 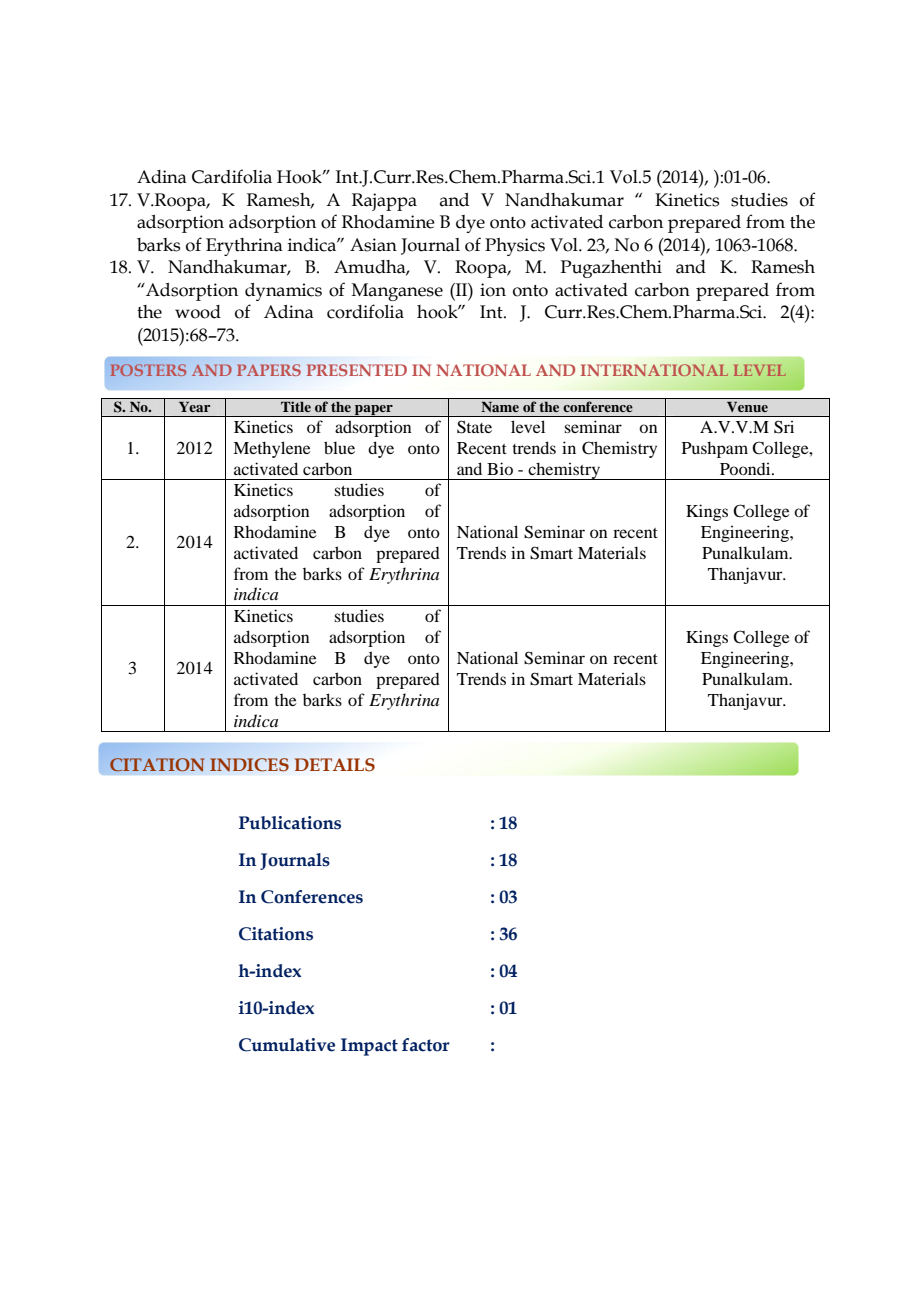 I want to click on State, so click(x=474, y=427).
